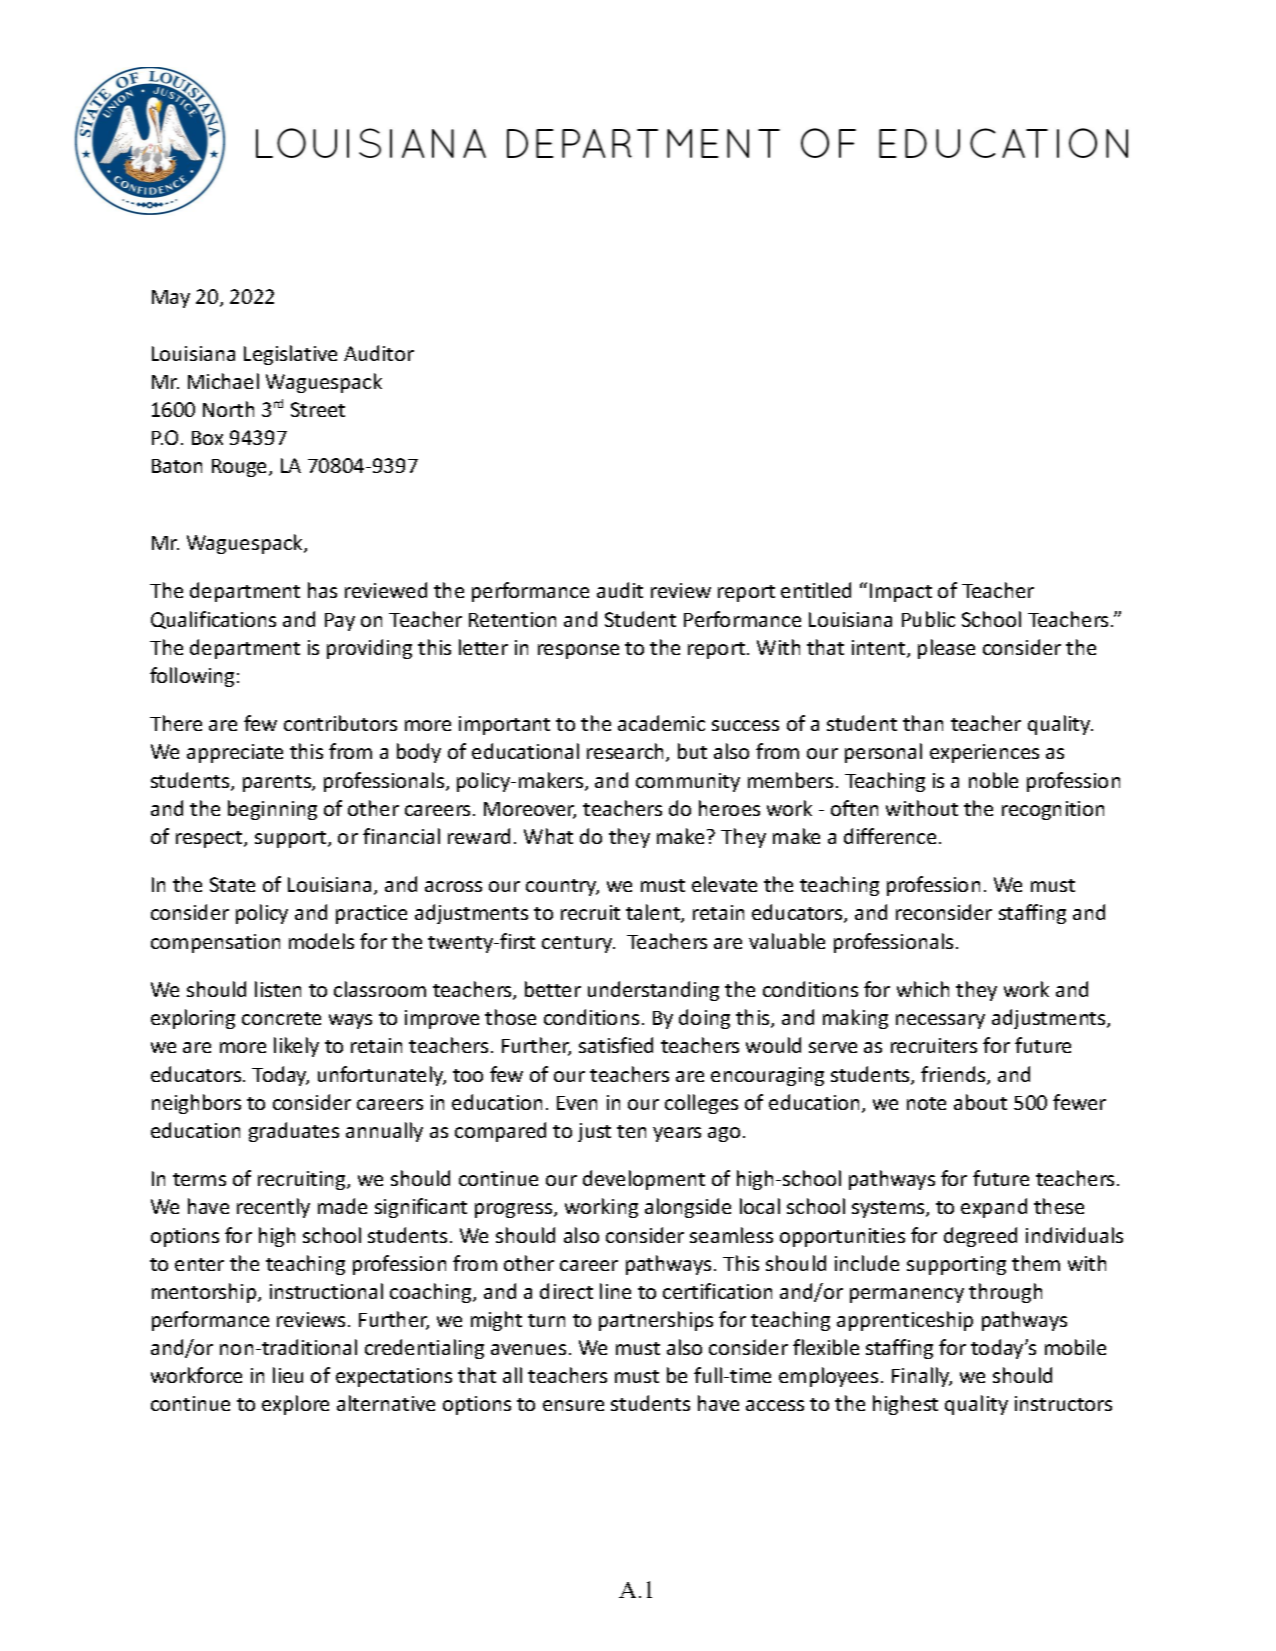  I want to click on What, so click(548, 836).
